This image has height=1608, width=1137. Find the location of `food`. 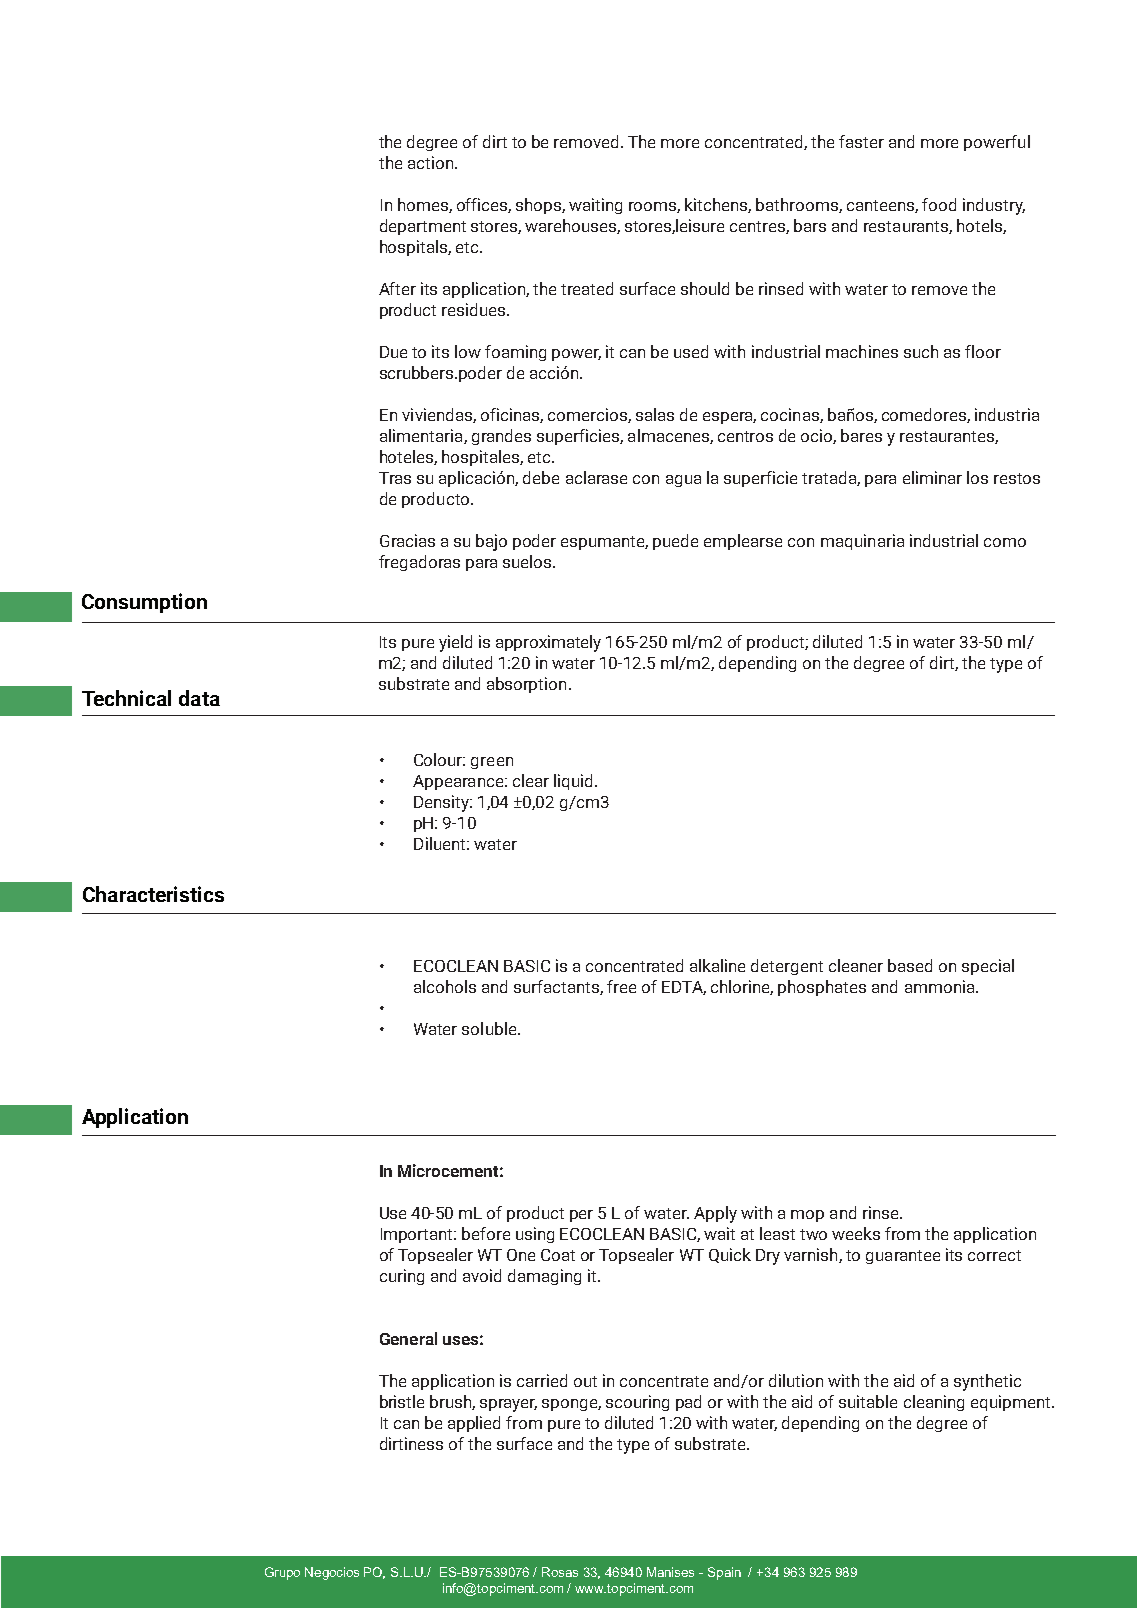

food is located at coordinates (939, 204).
